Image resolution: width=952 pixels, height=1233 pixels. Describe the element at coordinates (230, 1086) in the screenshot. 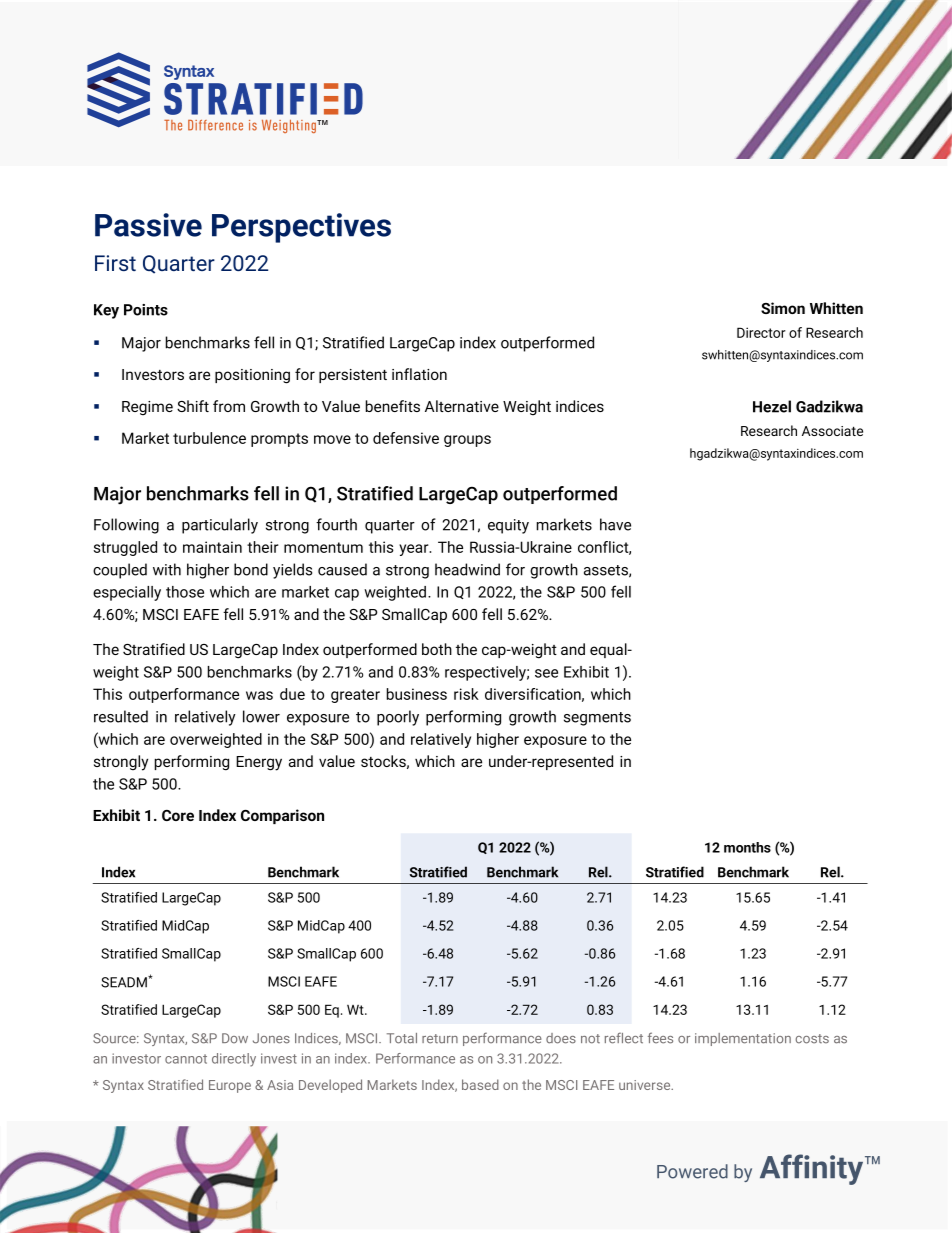

I see `Europe` at that location.
